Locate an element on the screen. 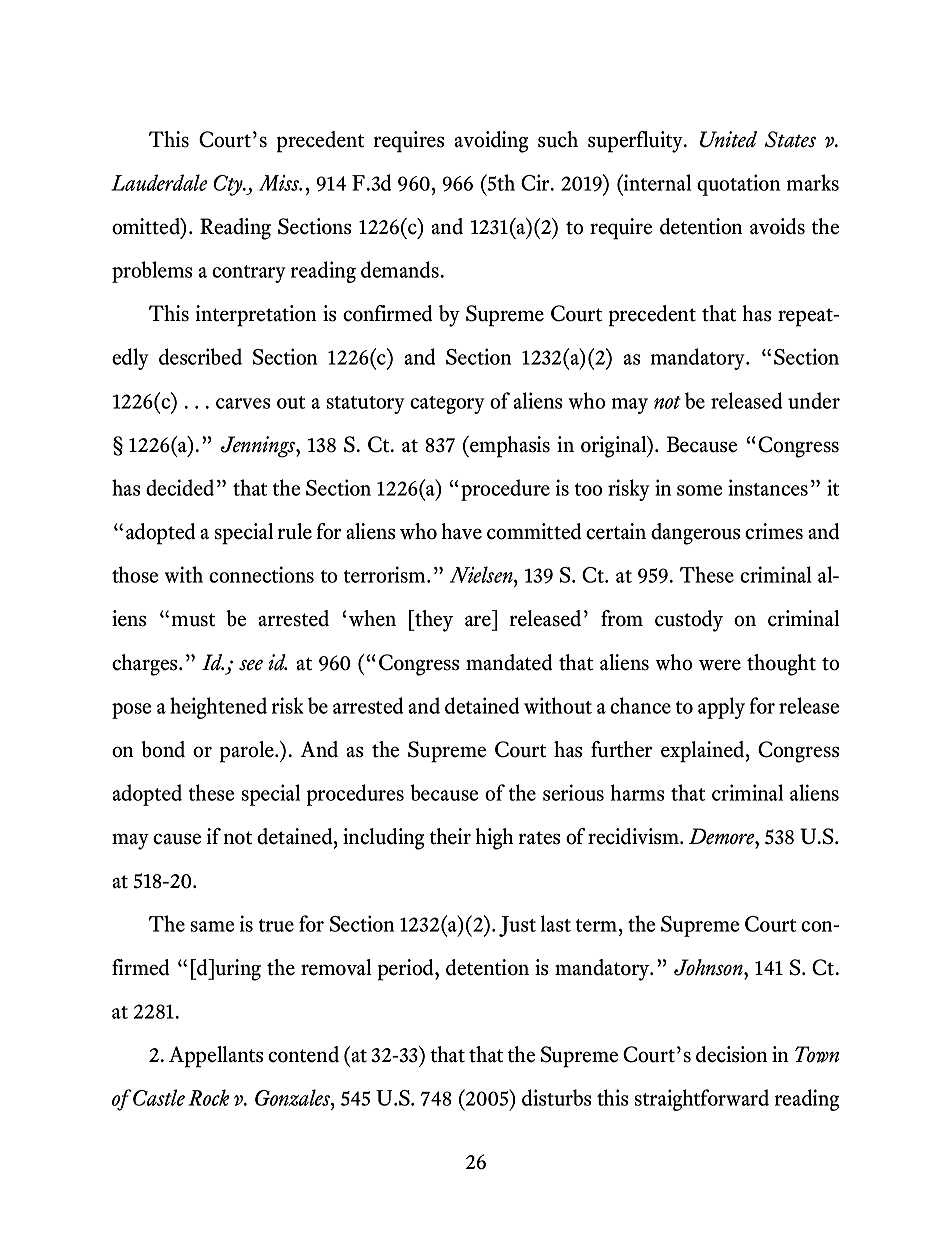 The height and width of the screenshot is (1233, 952). Lauderdale is located at coordinates (159, 182).
